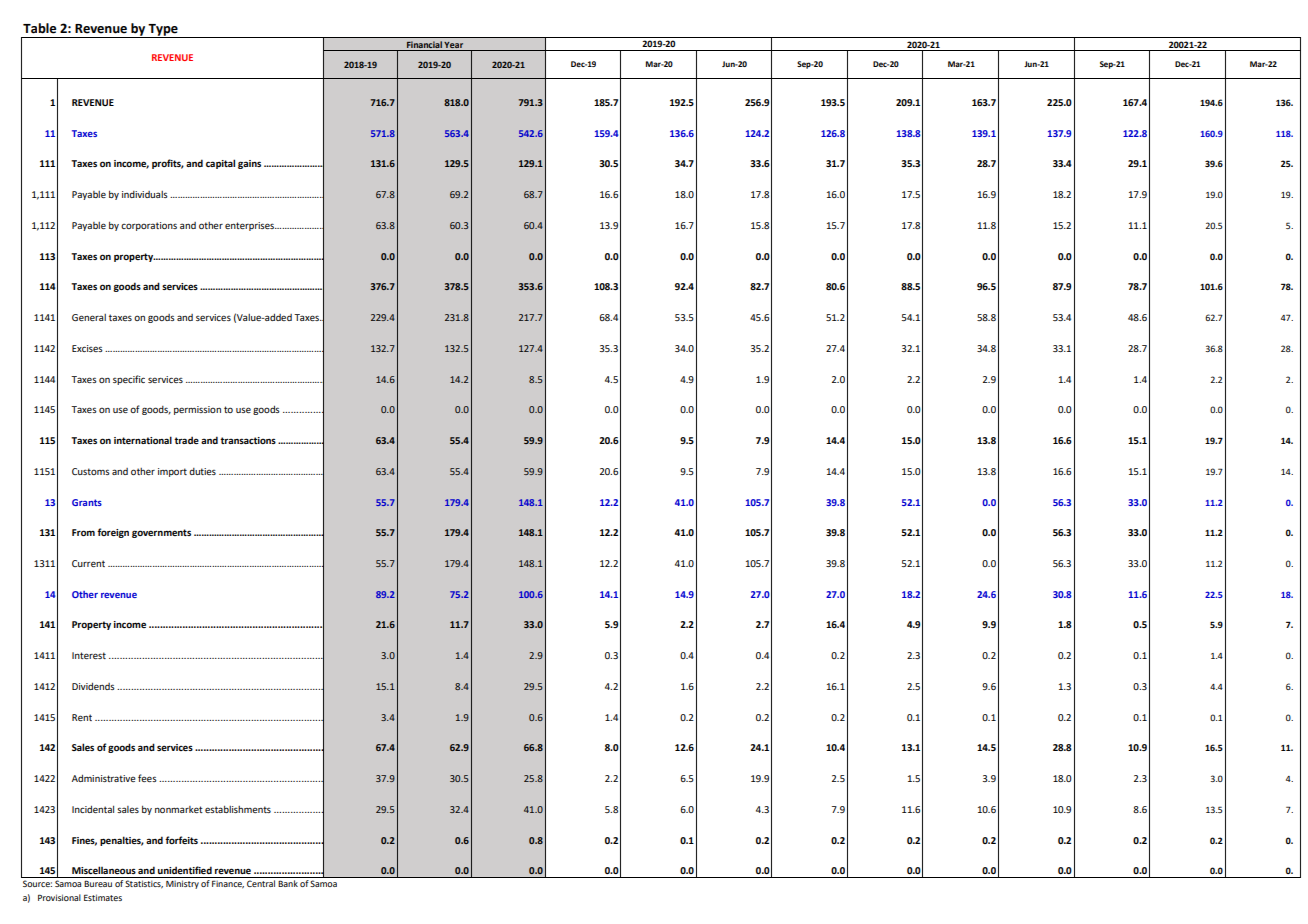  Describe the element at coordinates (261, 883) in the document. I see `Central` at that location.
